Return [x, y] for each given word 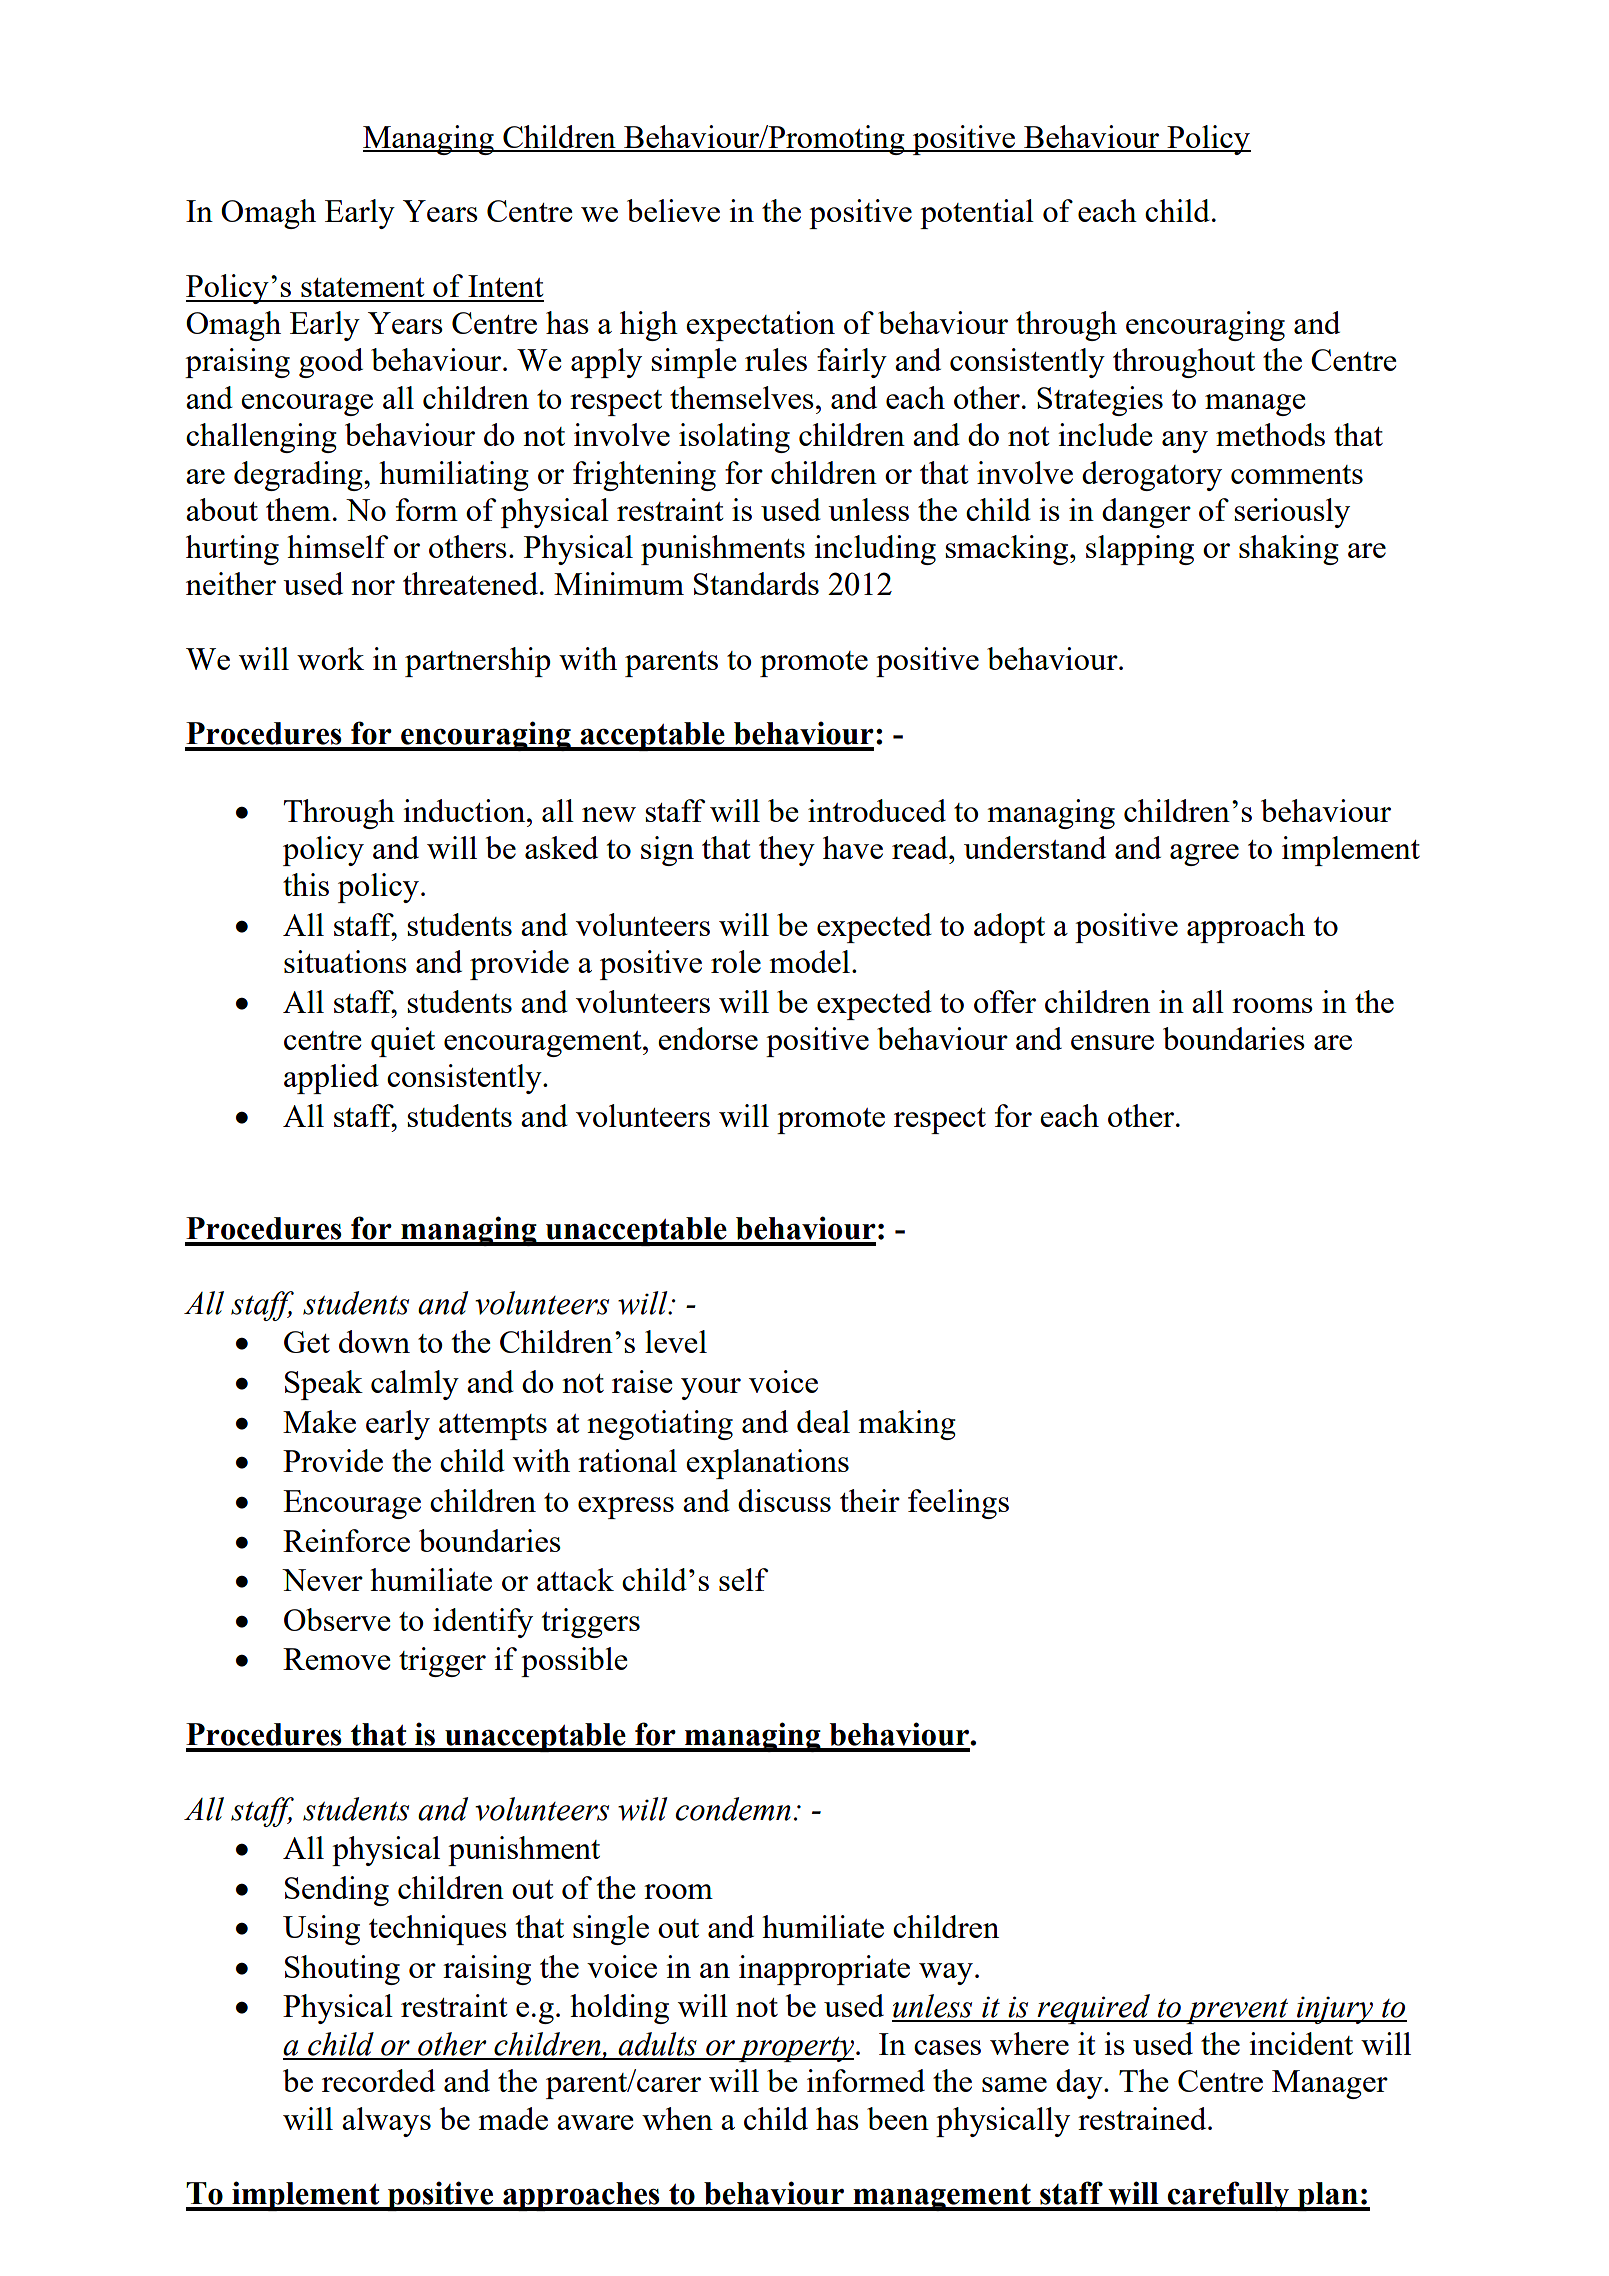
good [331, 363]
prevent [1237, 2011]
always [386, 2122]
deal [823, 1421]
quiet [403, 1042]
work [330, 658]
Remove [336, 1659]
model [809, 961]
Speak [324, 1385]
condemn [733, 1809]
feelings [958, 1504]
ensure [1112, 1042]
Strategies [1100, 401]
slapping [1140, 550]
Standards [756, 583]
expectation [760, 326]
